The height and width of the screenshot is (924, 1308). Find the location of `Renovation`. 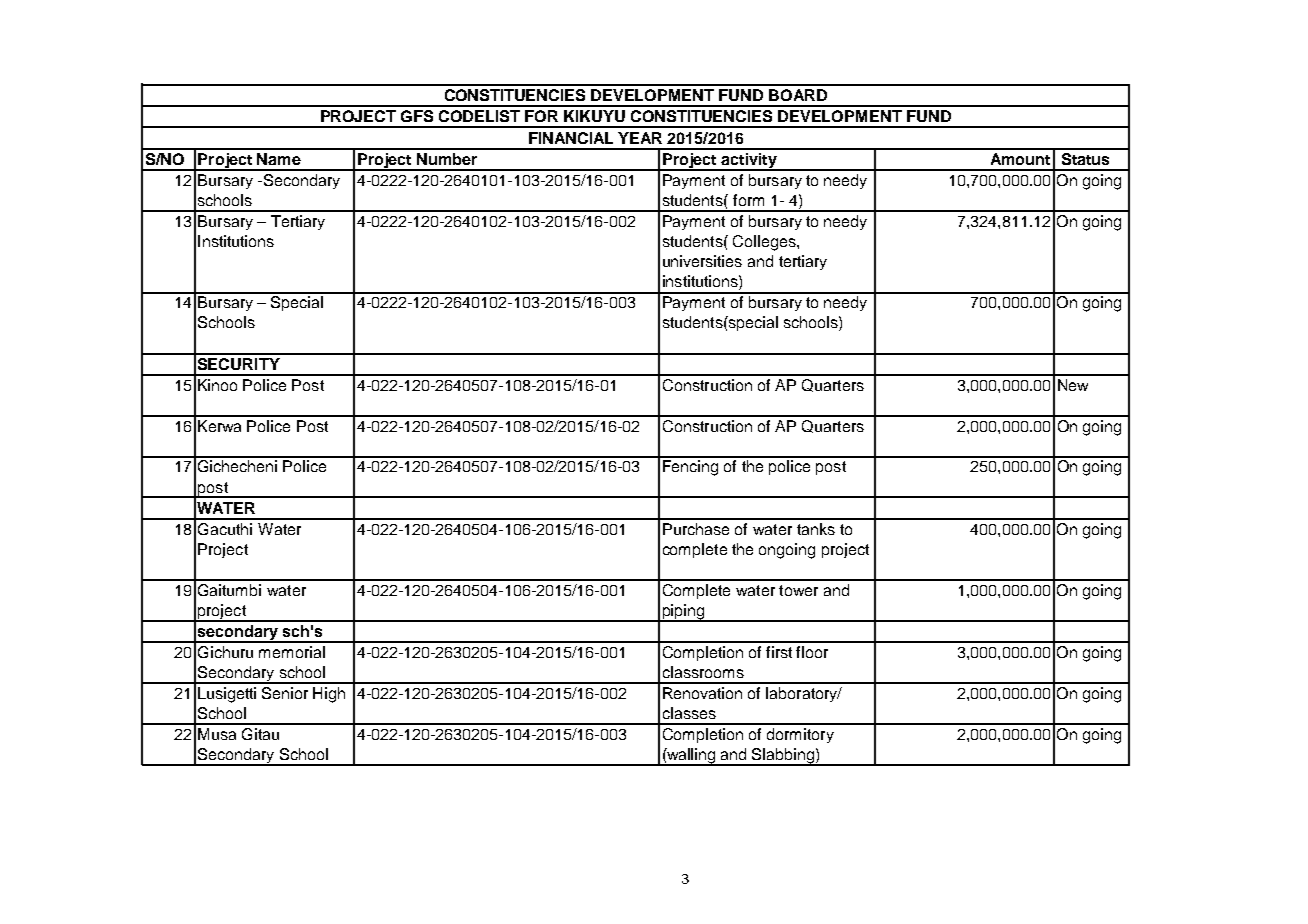

Renovation is located at coordinates (702, 693).
